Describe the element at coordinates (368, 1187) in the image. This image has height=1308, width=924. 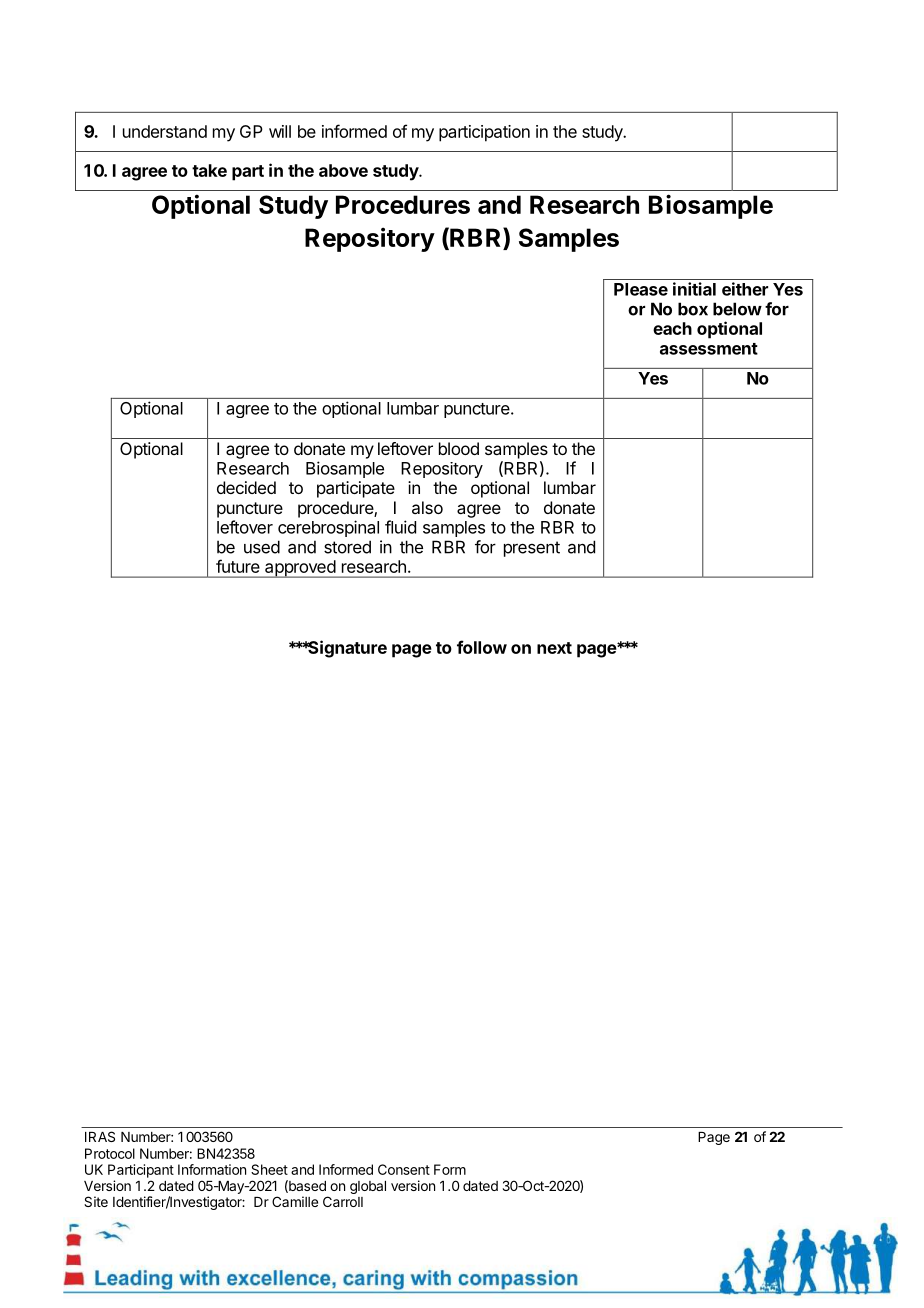
I see `global` at that location.
